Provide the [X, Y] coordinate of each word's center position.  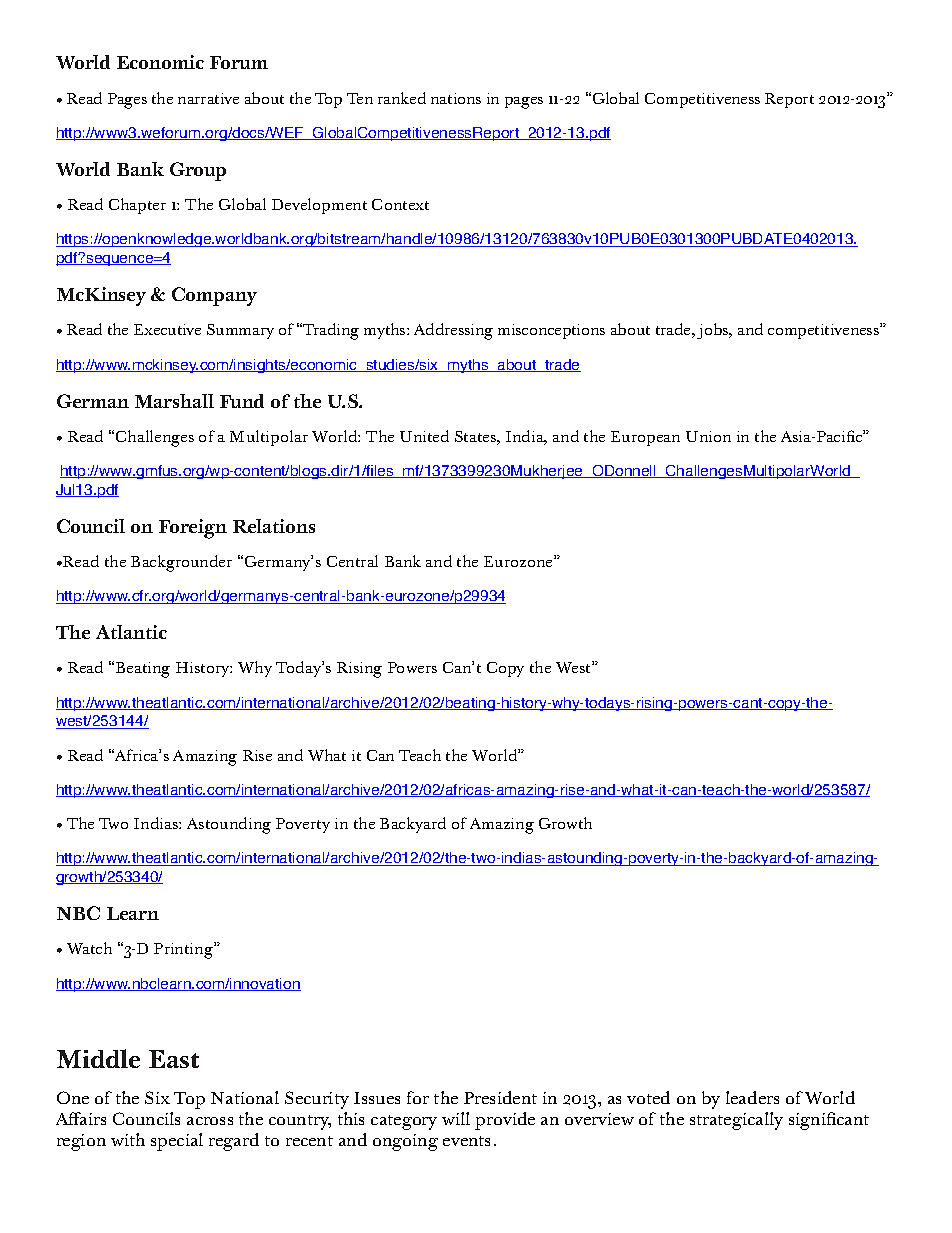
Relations [274, 526]
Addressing [453, 331]
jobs [714, 331]
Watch [89, 948]
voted [648, 1097]
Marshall [174, 401]
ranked [402, 98]
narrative [208, 98]
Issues [377, 1098]
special [177, 1142]
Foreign [193, 529]
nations [456, 98]
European [645, 438]
